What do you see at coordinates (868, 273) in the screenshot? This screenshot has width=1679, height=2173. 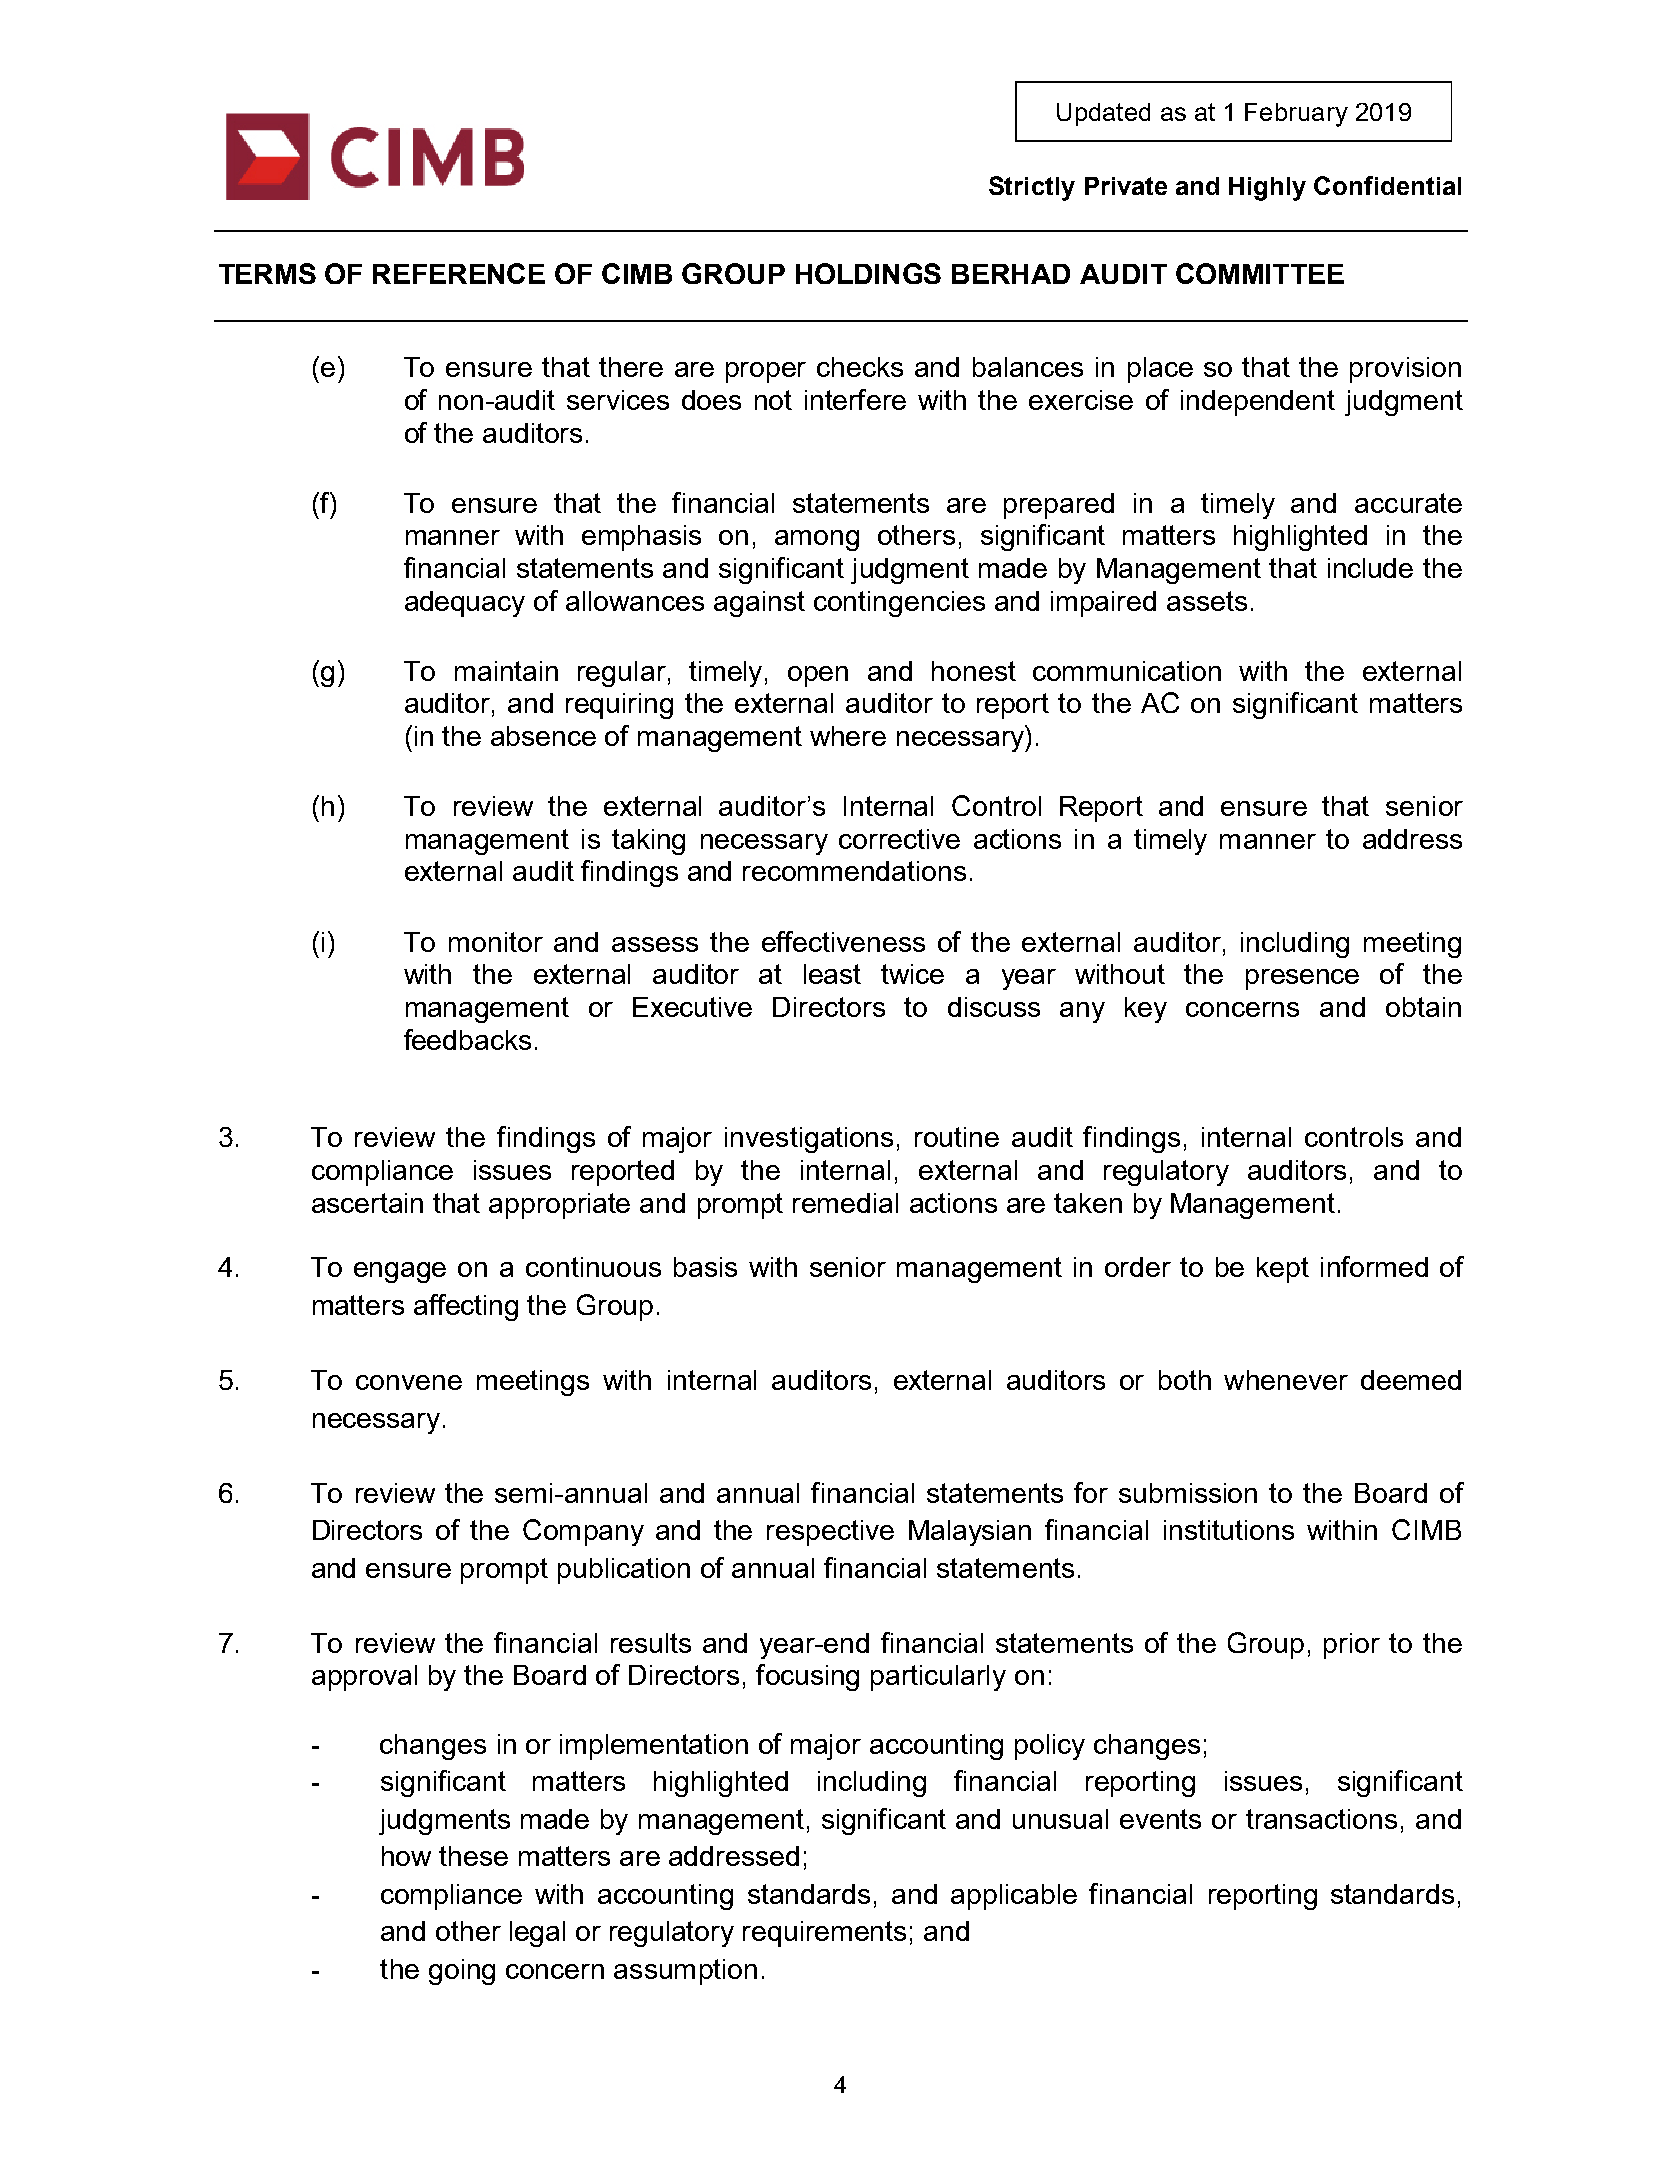 I see `HOLDINGS` at bounding box center [868, 273].
